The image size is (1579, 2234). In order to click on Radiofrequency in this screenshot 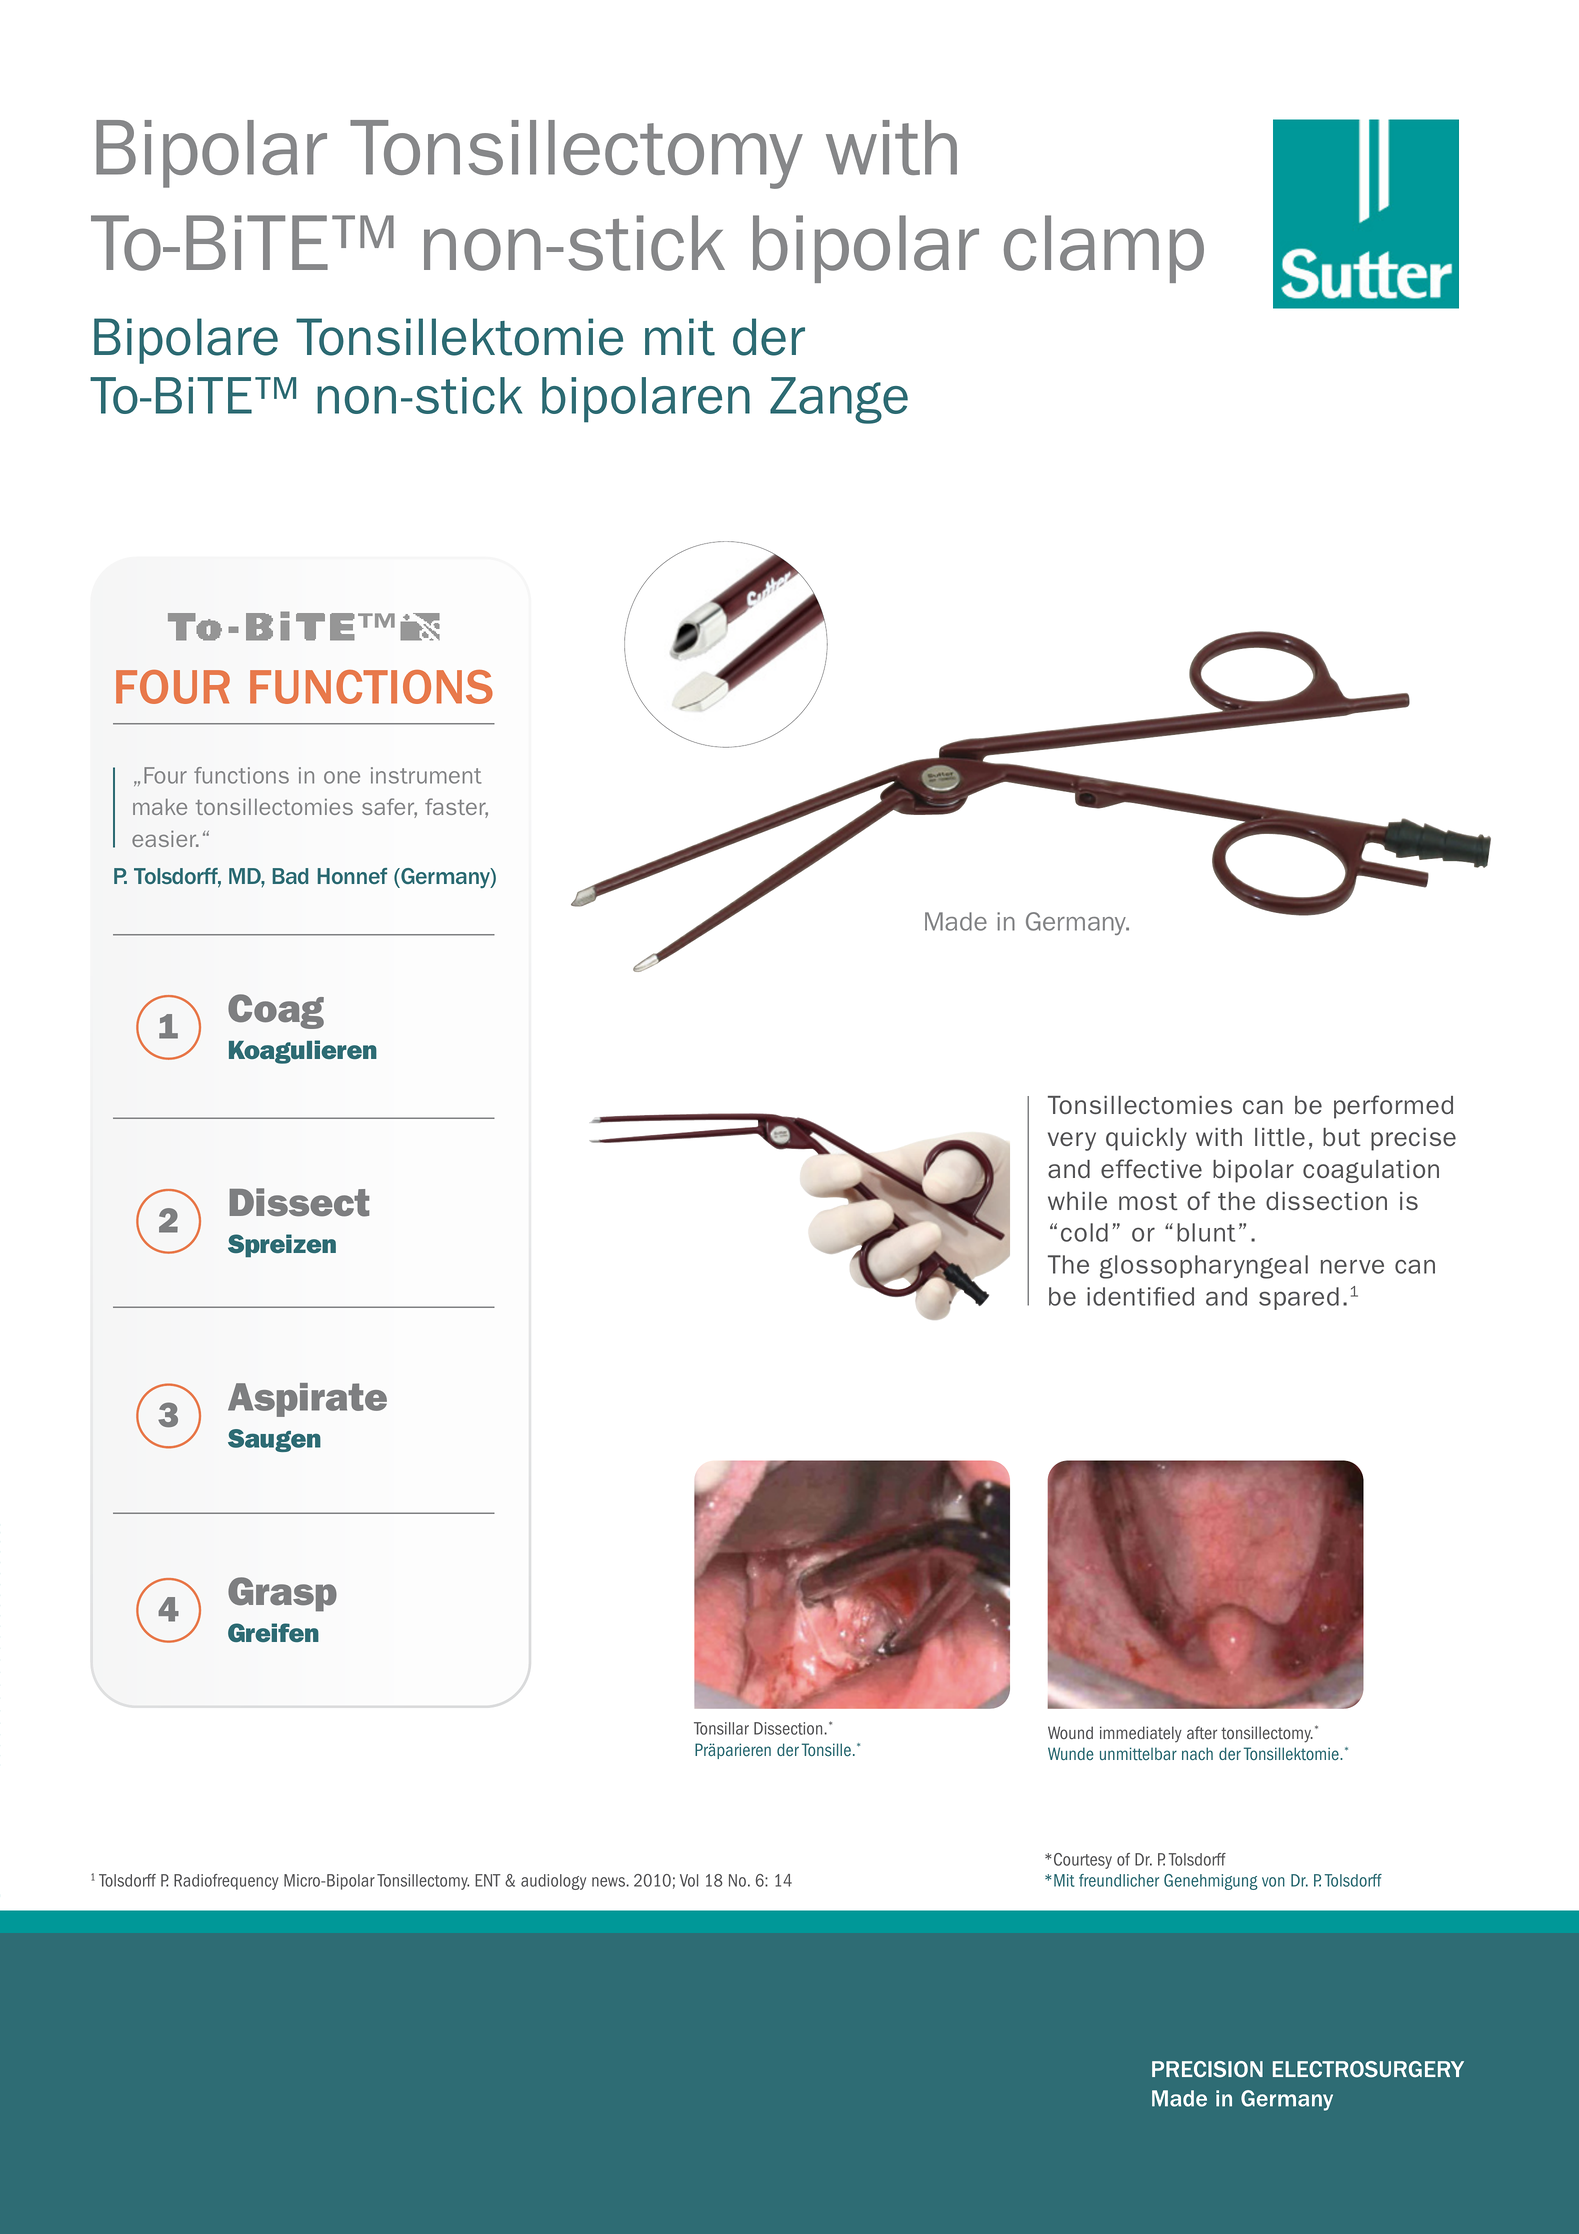, I will do `click(226, 1882)`.
